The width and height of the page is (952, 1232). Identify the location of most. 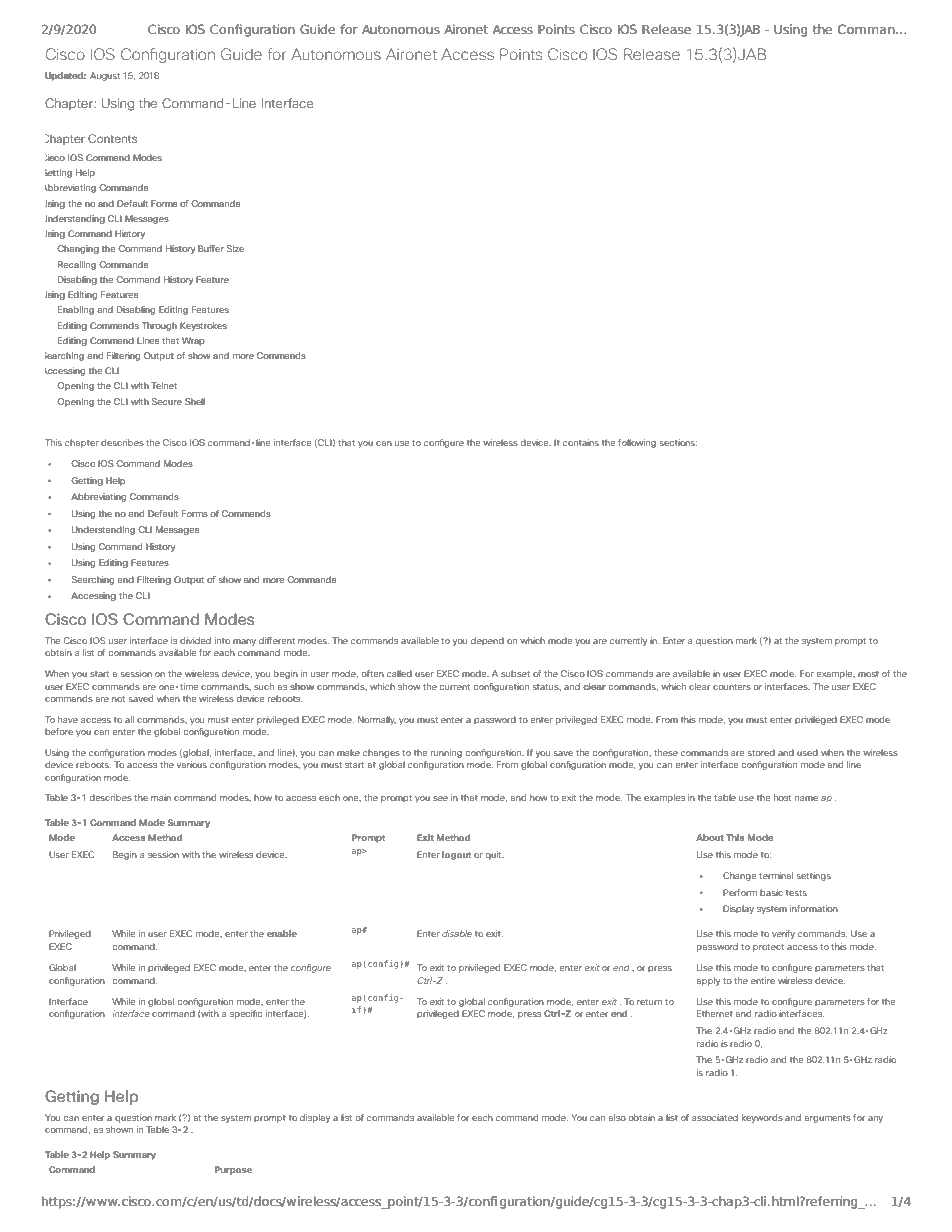
(868, 674).
